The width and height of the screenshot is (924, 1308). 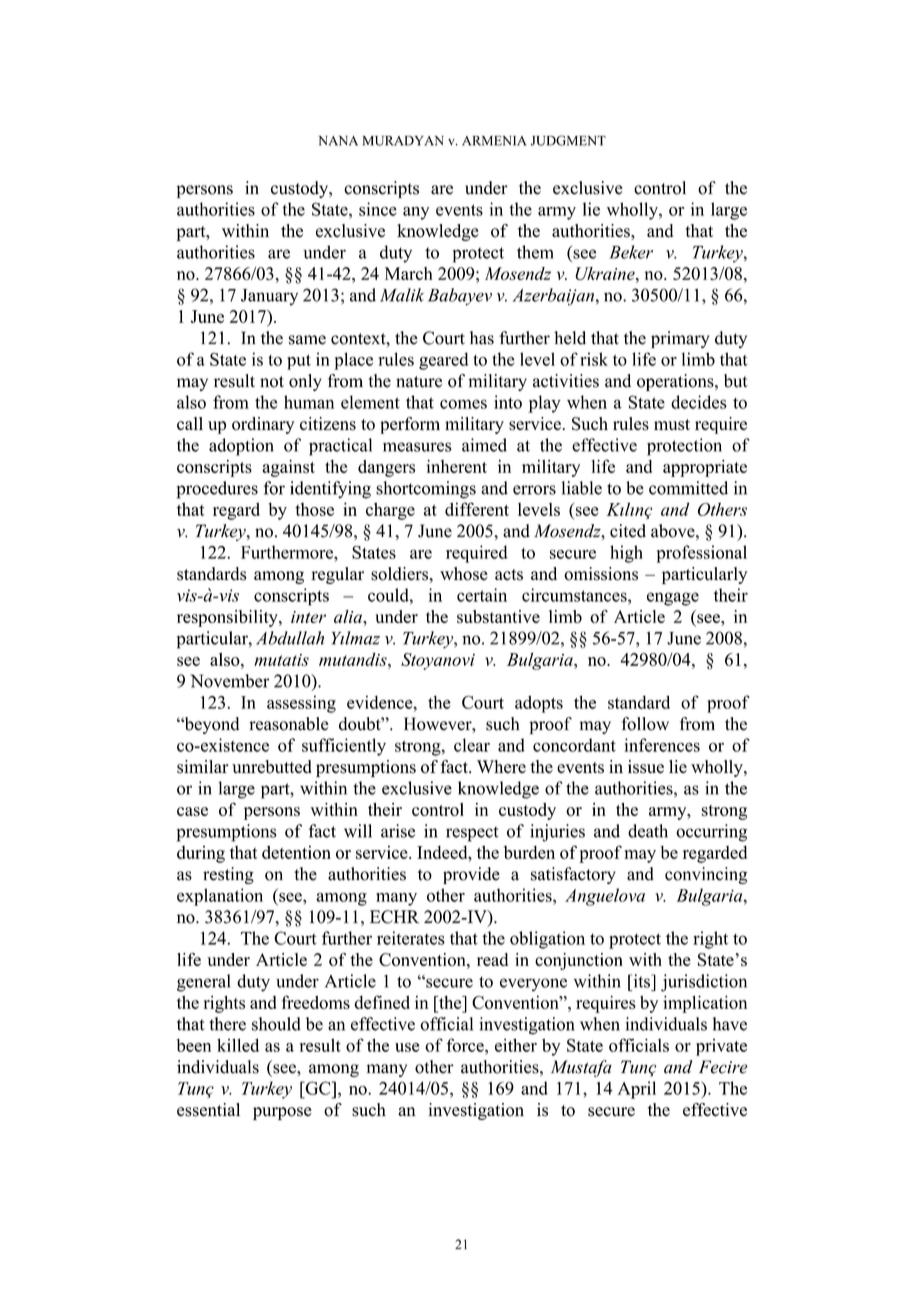 I want to click on not, so click(x=272, y=382).
